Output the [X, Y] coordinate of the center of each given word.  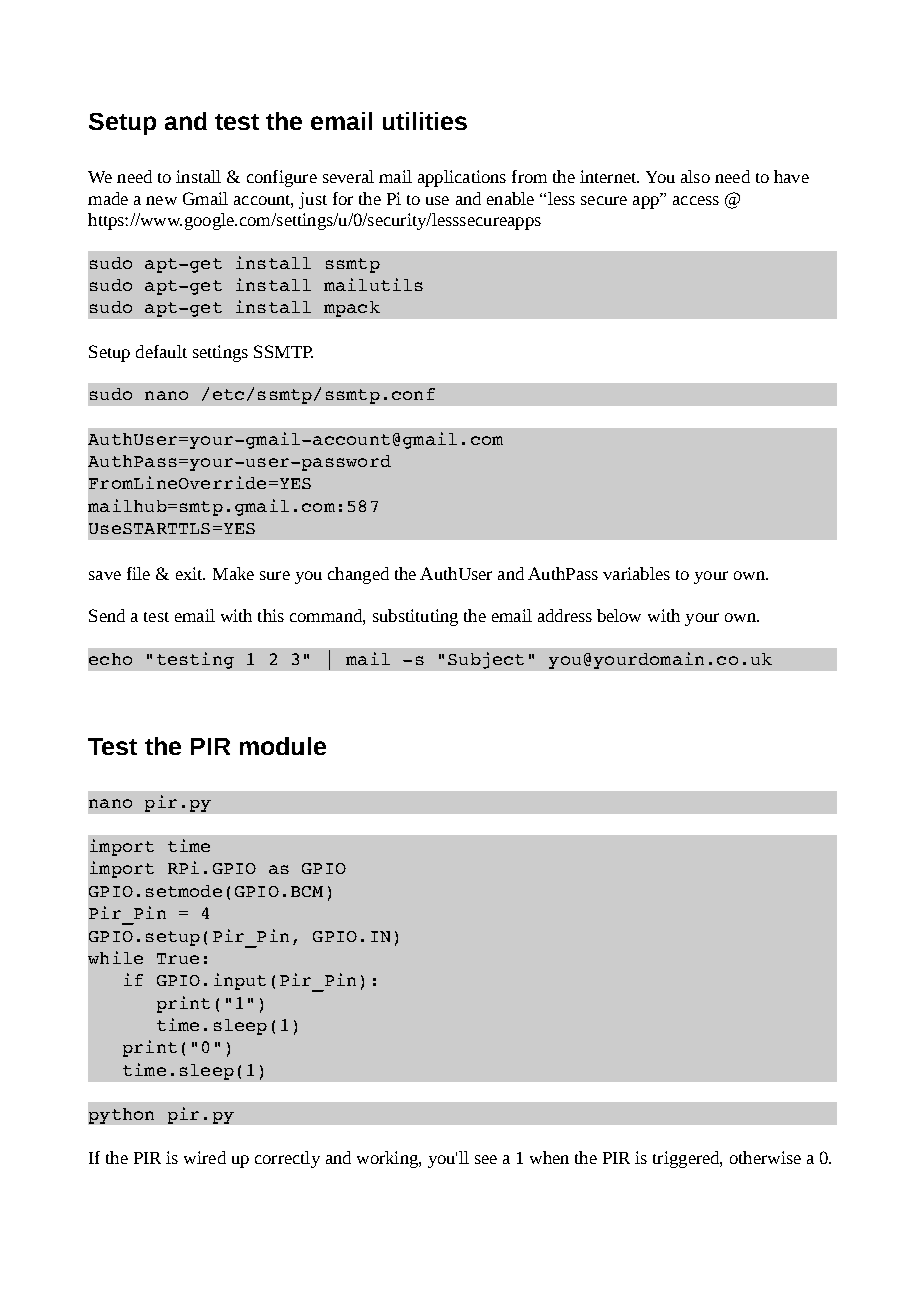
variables [636, 573]
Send [107, 615]
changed [358, 575]
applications [462, 178]
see [486, 1159]
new [161, 200]
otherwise [765, 1157]
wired [205, 1157]
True [178, 958]
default [161, 351]
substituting [415, 617]
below [619, 615]
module [283, 746]
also [695, 176]
